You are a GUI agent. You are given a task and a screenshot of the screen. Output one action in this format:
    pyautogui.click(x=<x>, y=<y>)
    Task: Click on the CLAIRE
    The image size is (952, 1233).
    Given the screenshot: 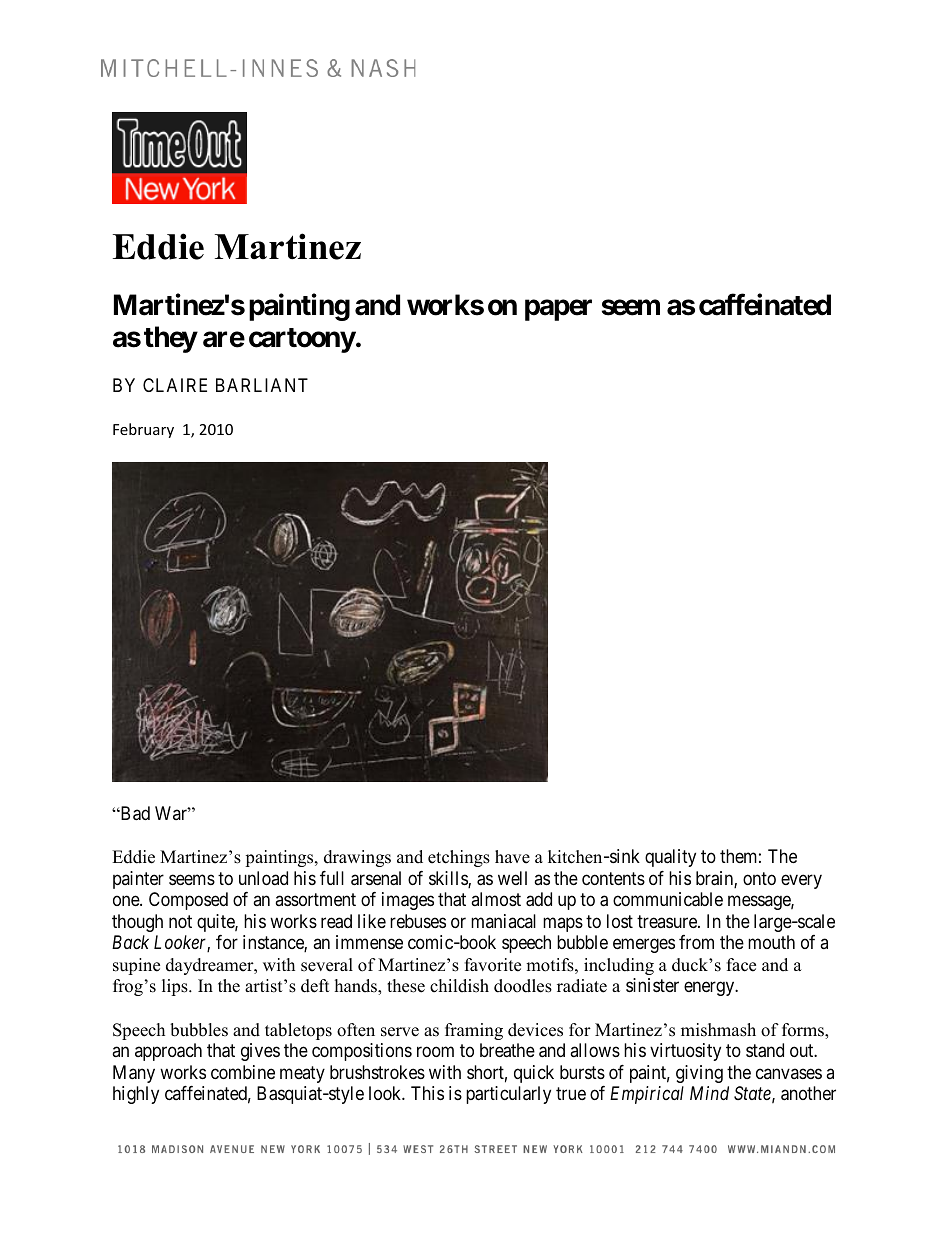 What is the action you would take?
    pyautogui.click(x=175, y=385)
